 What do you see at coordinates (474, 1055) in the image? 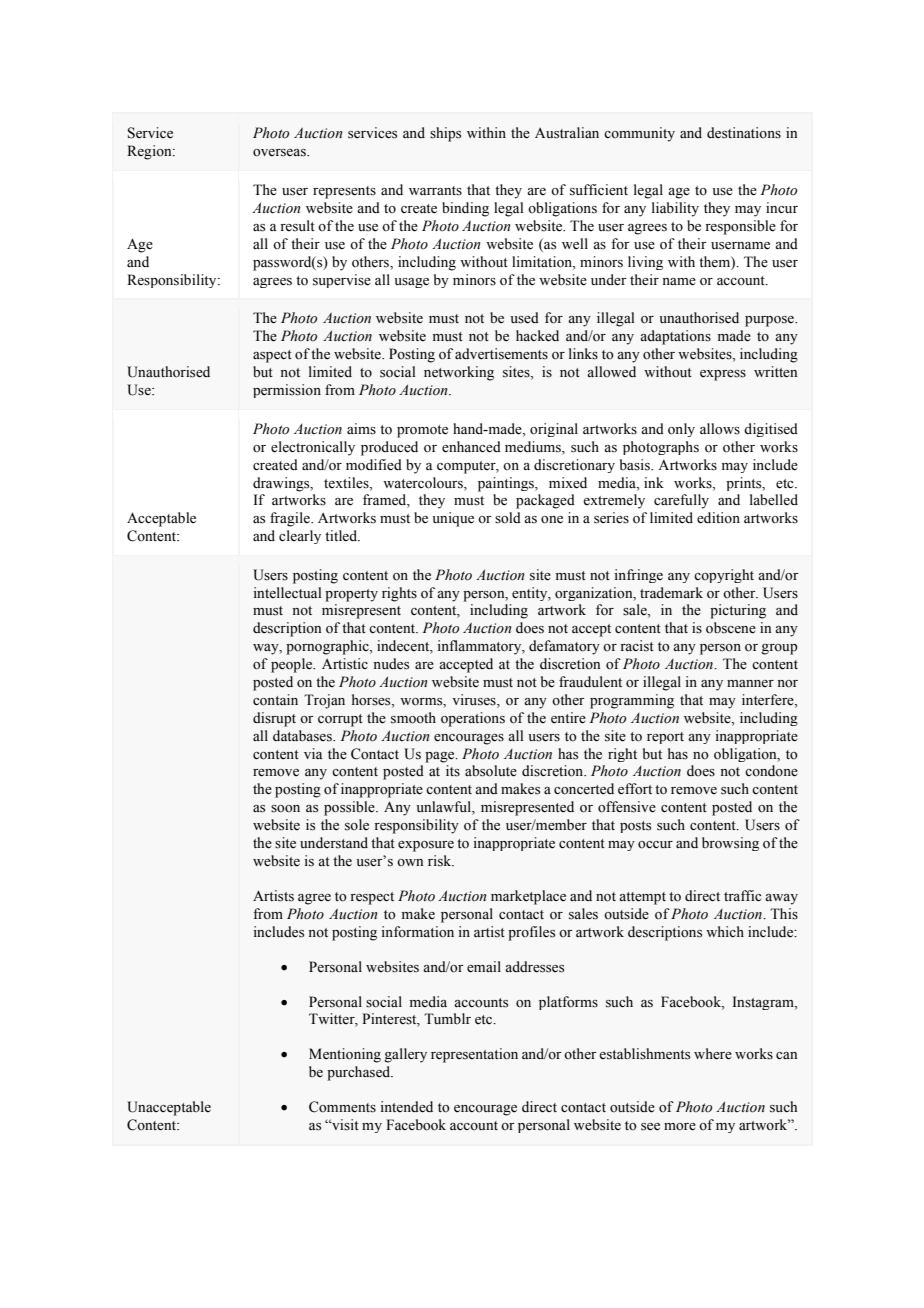
I see `representation` at bounding box center [474, 1055].
